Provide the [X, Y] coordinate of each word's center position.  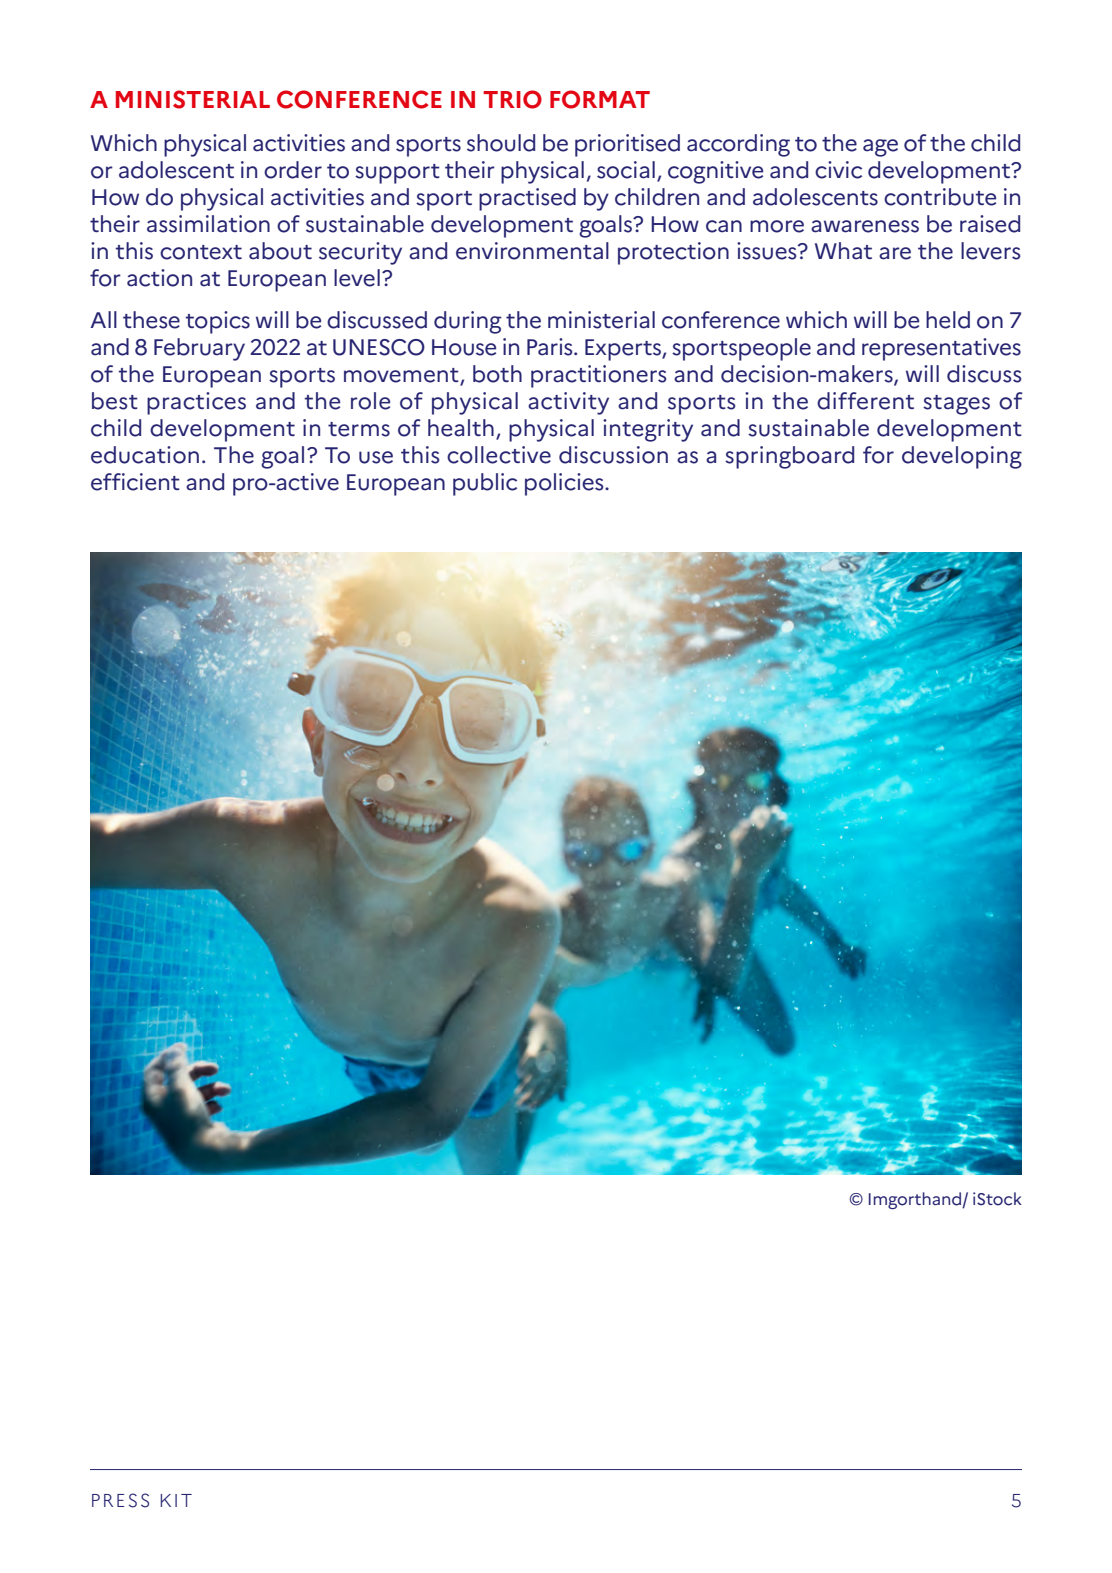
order [293, 170]
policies [565, 484]
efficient [135, 482]
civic [838, 170]
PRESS [120, 1500]
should [501, 143]
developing [962, 457]
